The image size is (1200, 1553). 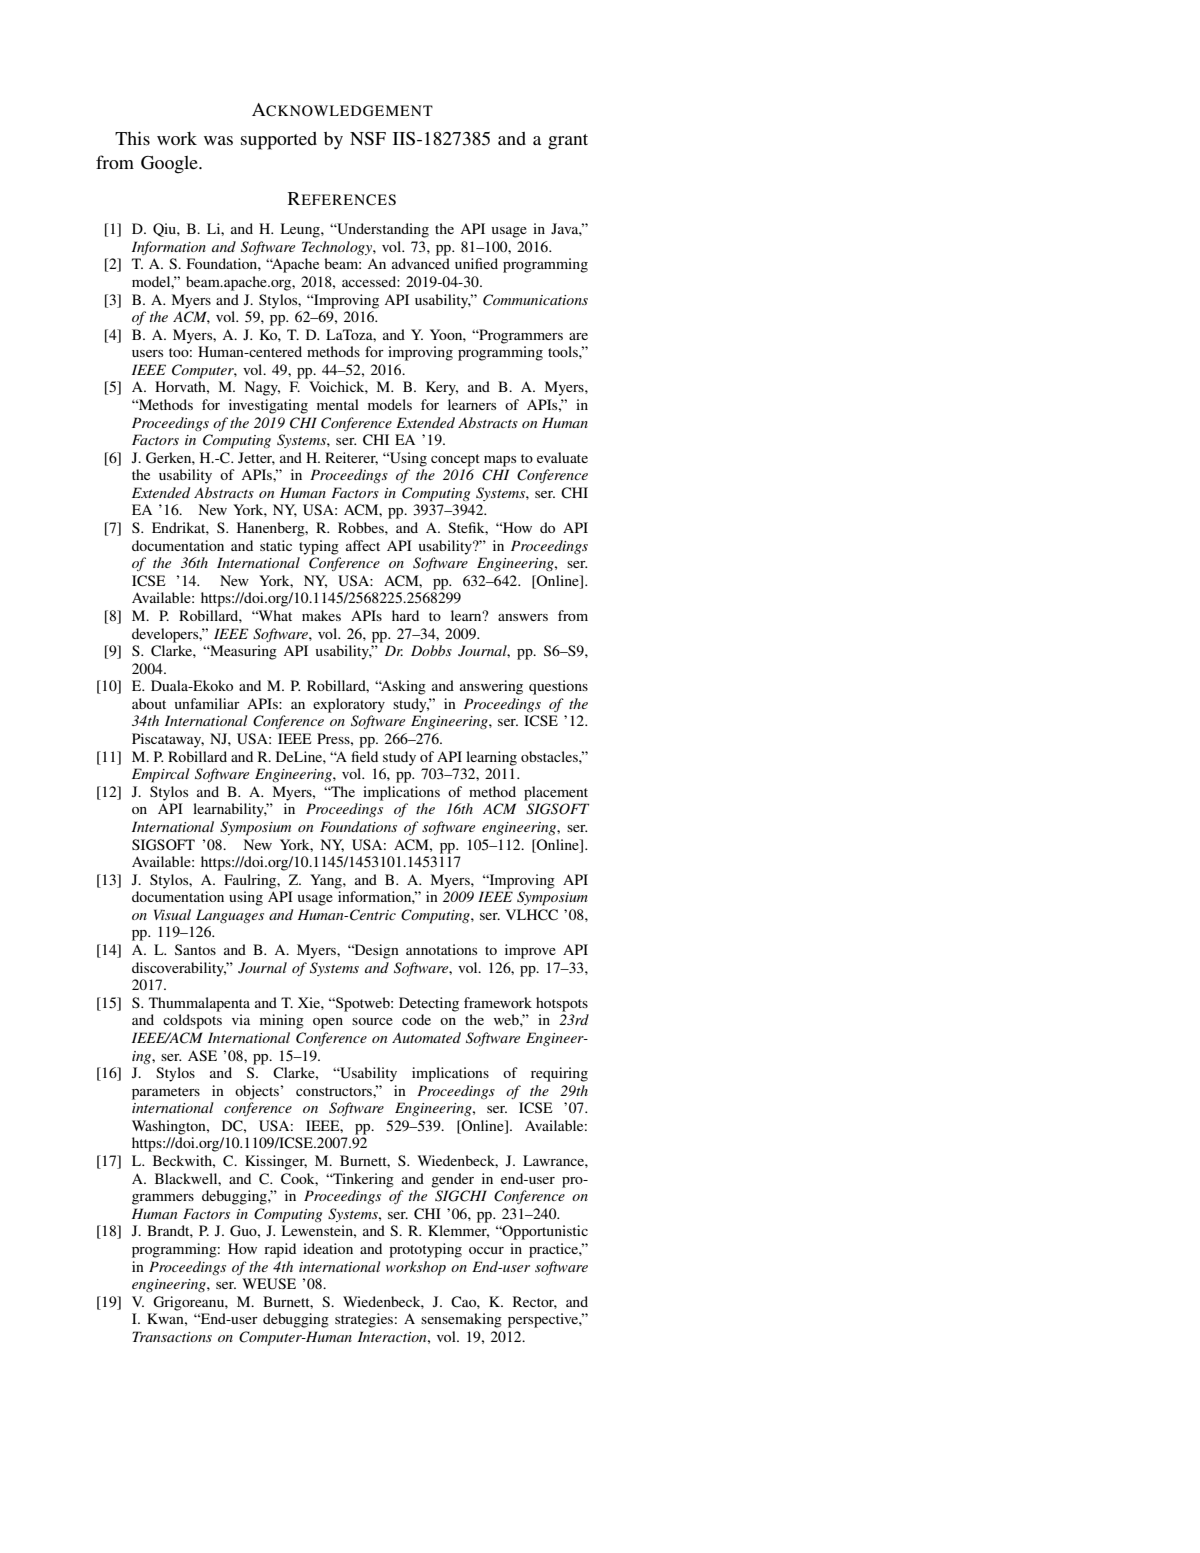 I want to click on ideation, so click(x=328, y=1248).
